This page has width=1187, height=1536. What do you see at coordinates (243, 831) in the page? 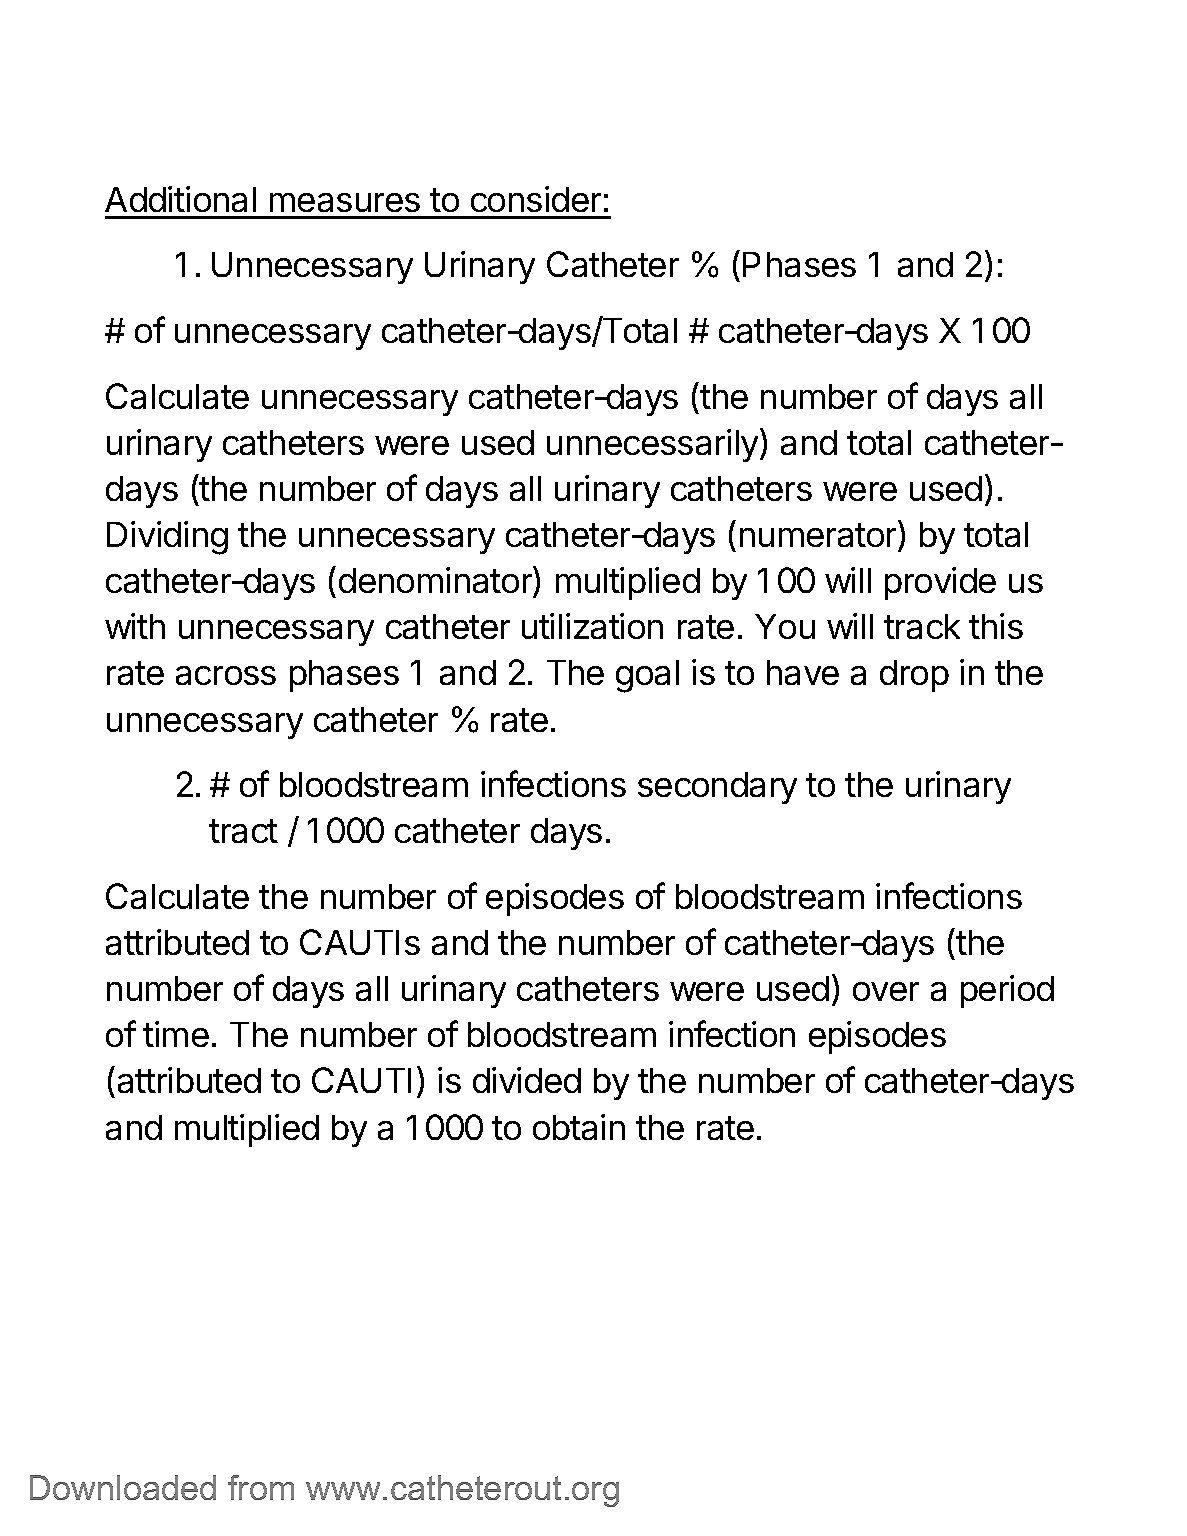
I see `tract` at bounding box center [243, 831].
